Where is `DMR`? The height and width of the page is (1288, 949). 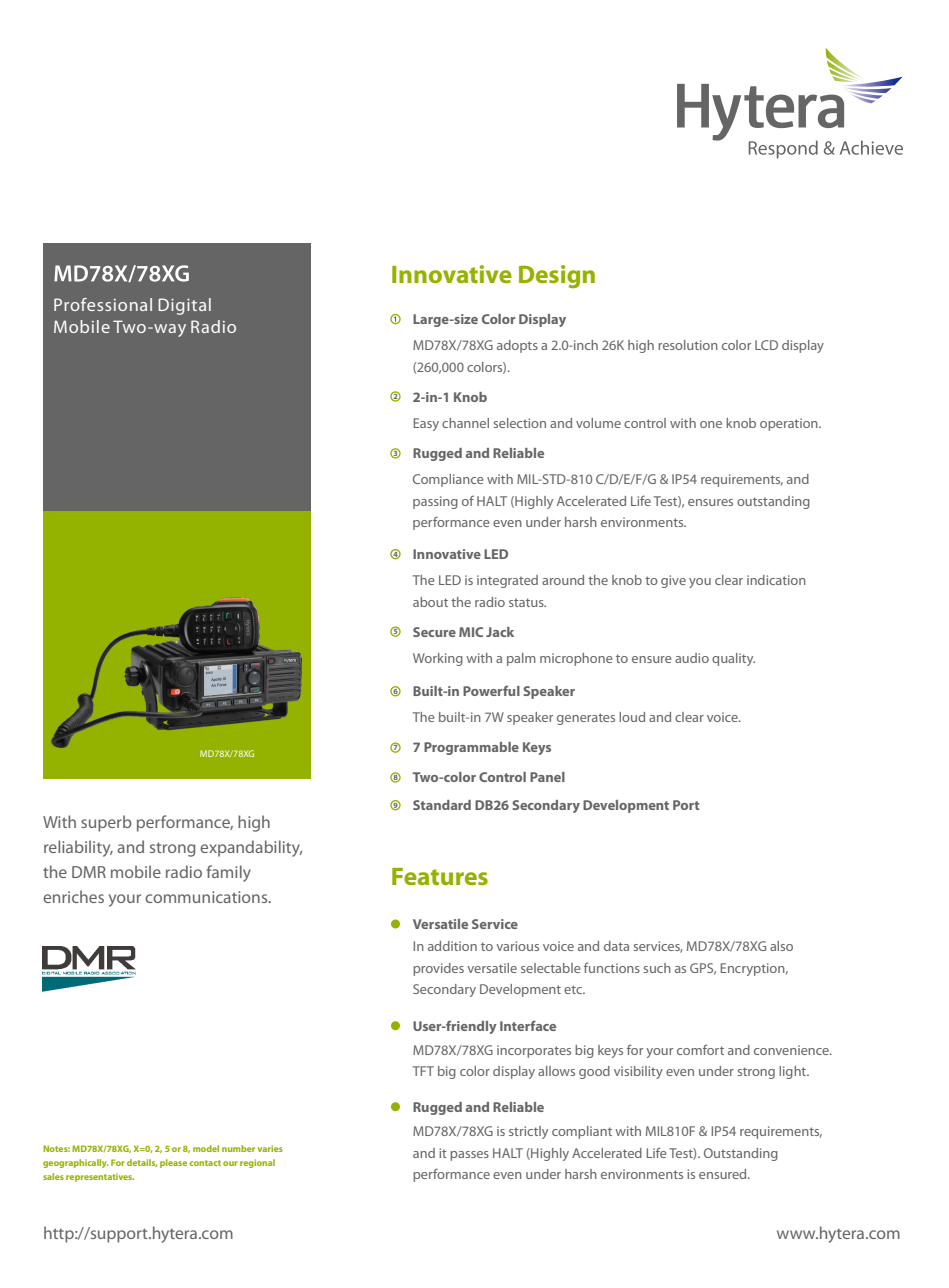 DMR is located at coordinates (89, 872).
